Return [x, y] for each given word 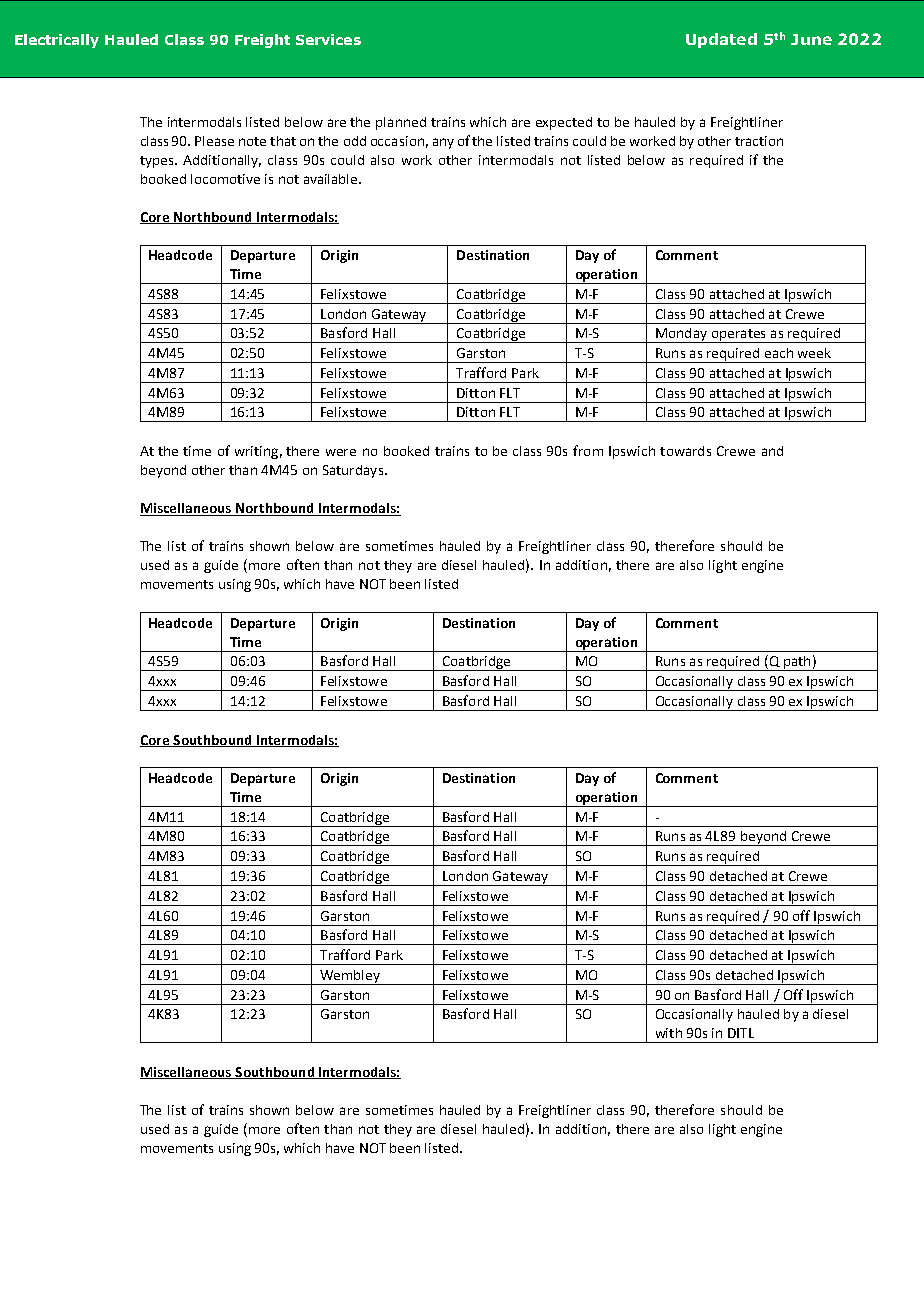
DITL [741, 1033]
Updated [721, 40]
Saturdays [353, 471]
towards [685, 451]
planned [401, 123]
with [669, 1033]
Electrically [57, 41]
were [341, 452]
